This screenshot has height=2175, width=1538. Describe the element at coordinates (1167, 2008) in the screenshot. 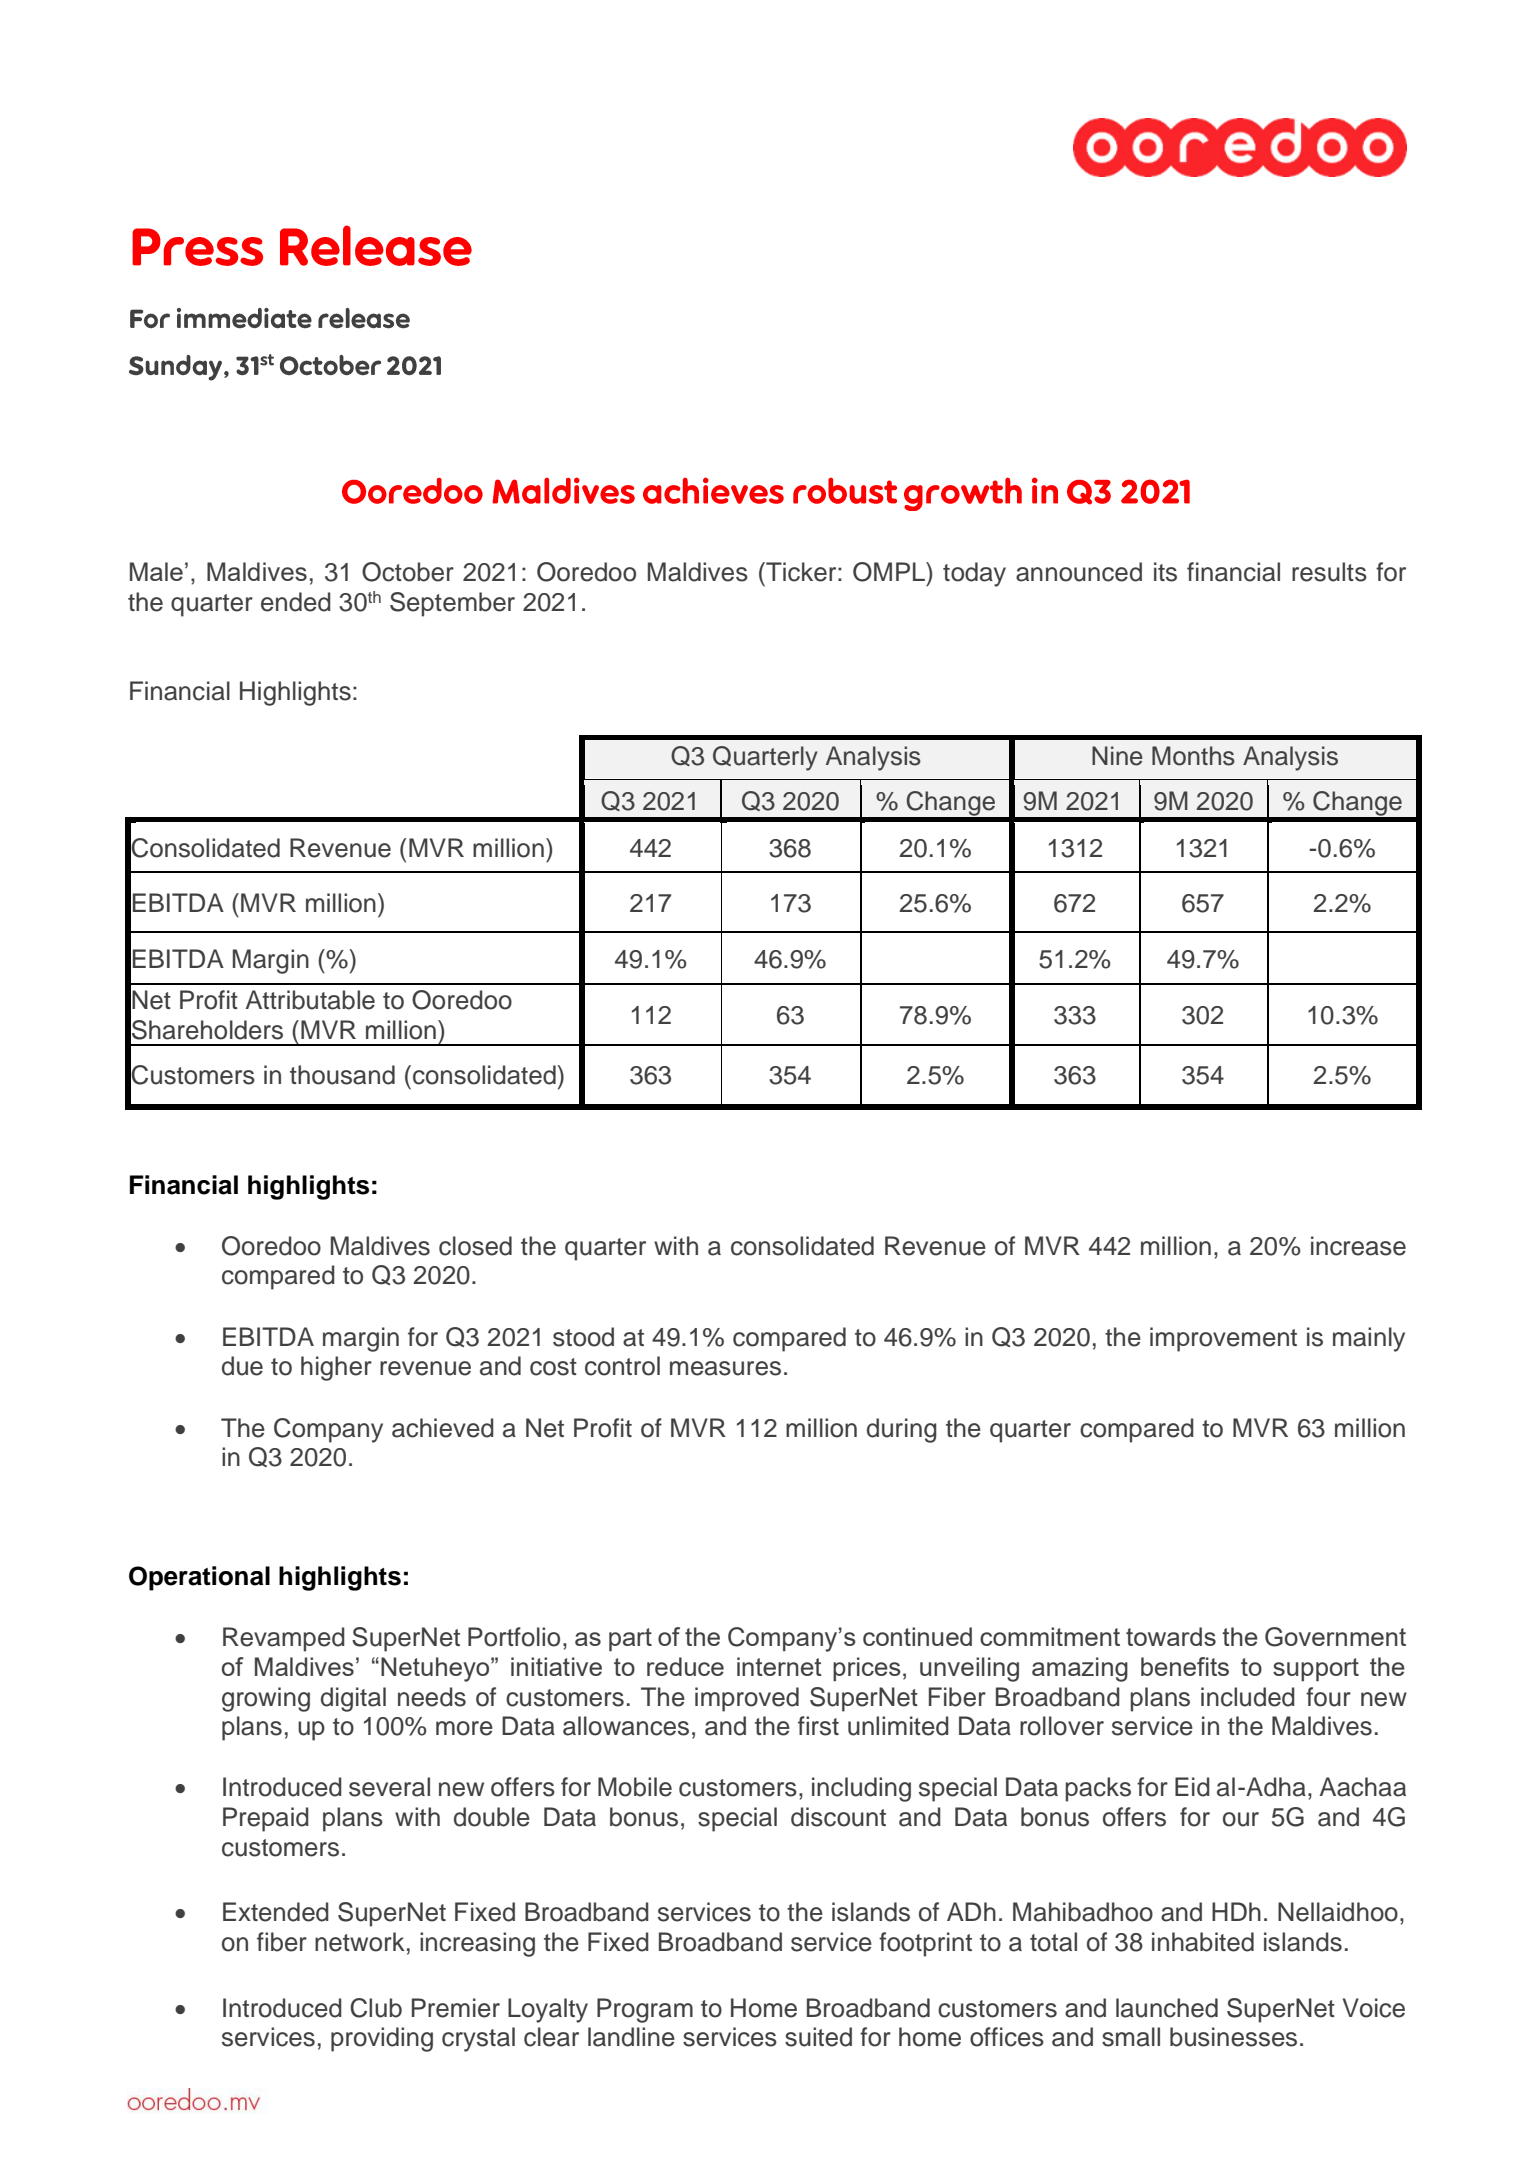

I see `launched` at that location.
